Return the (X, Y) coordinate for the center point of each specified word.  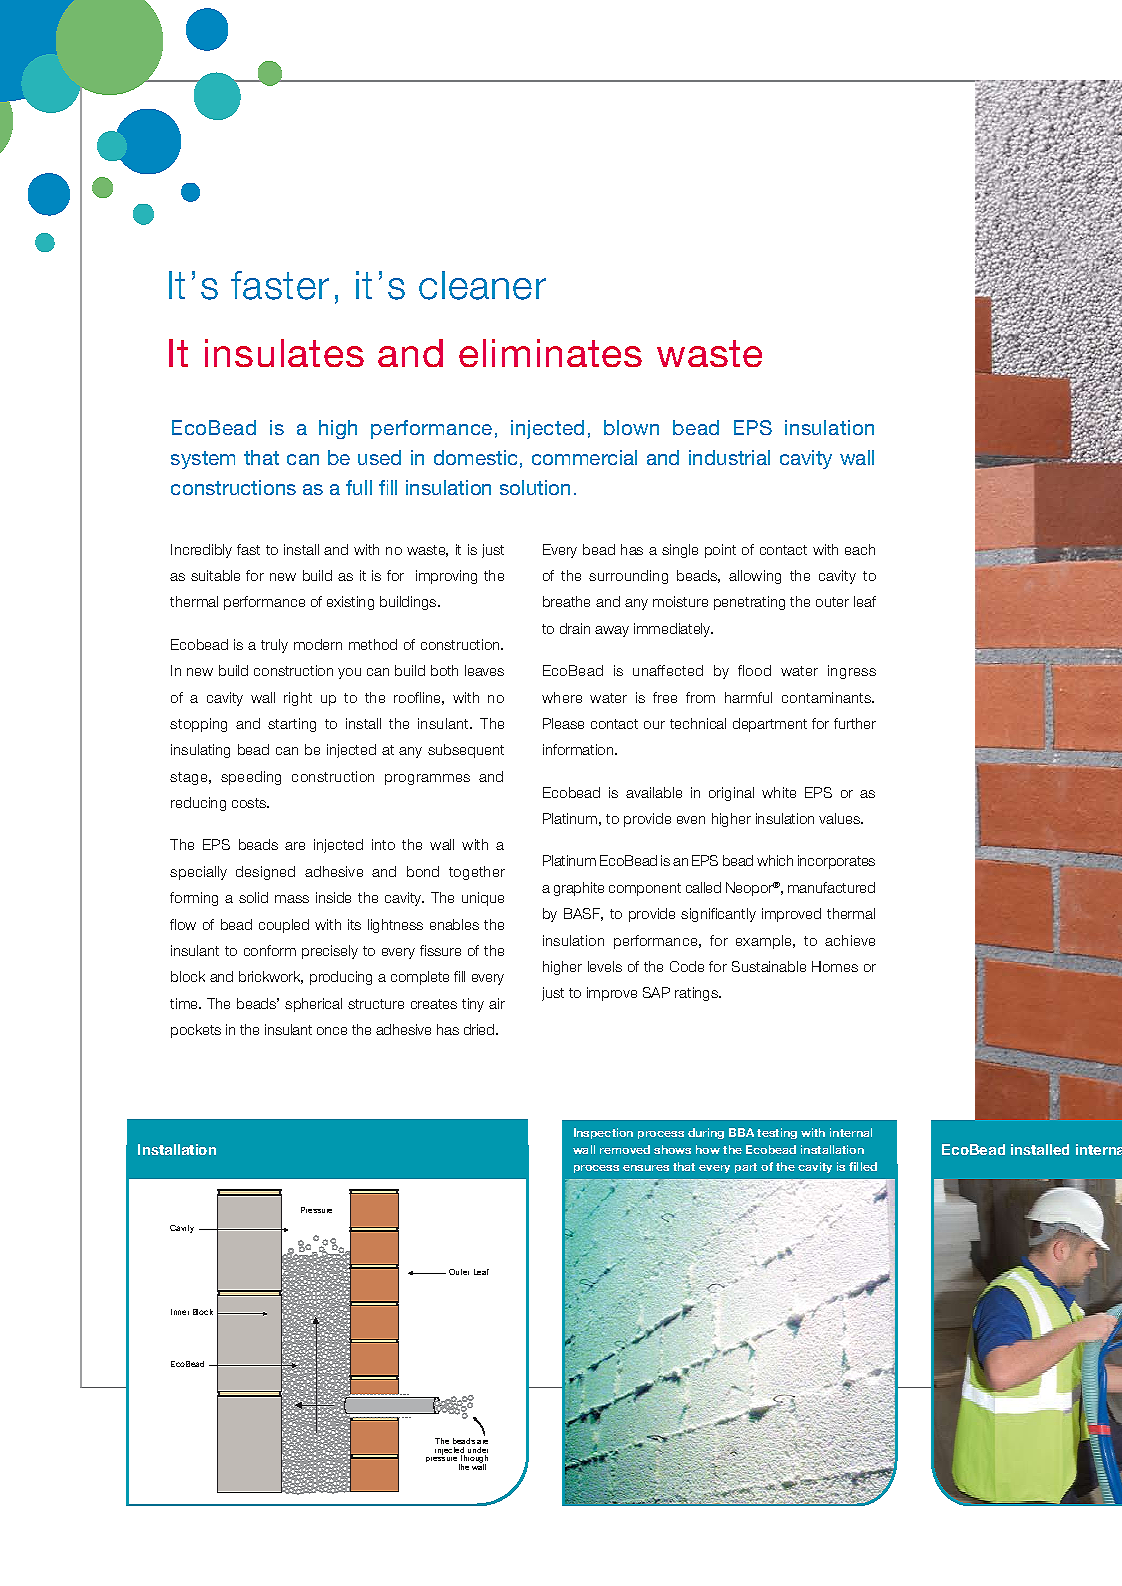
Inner (180, 1312)
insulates (284, 353)
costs (250, 803)
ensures (646, 1168)
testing (777, 1133)
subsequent (466, 751)
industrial (729, 457)
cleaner (482, 285)
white (779, 792)
